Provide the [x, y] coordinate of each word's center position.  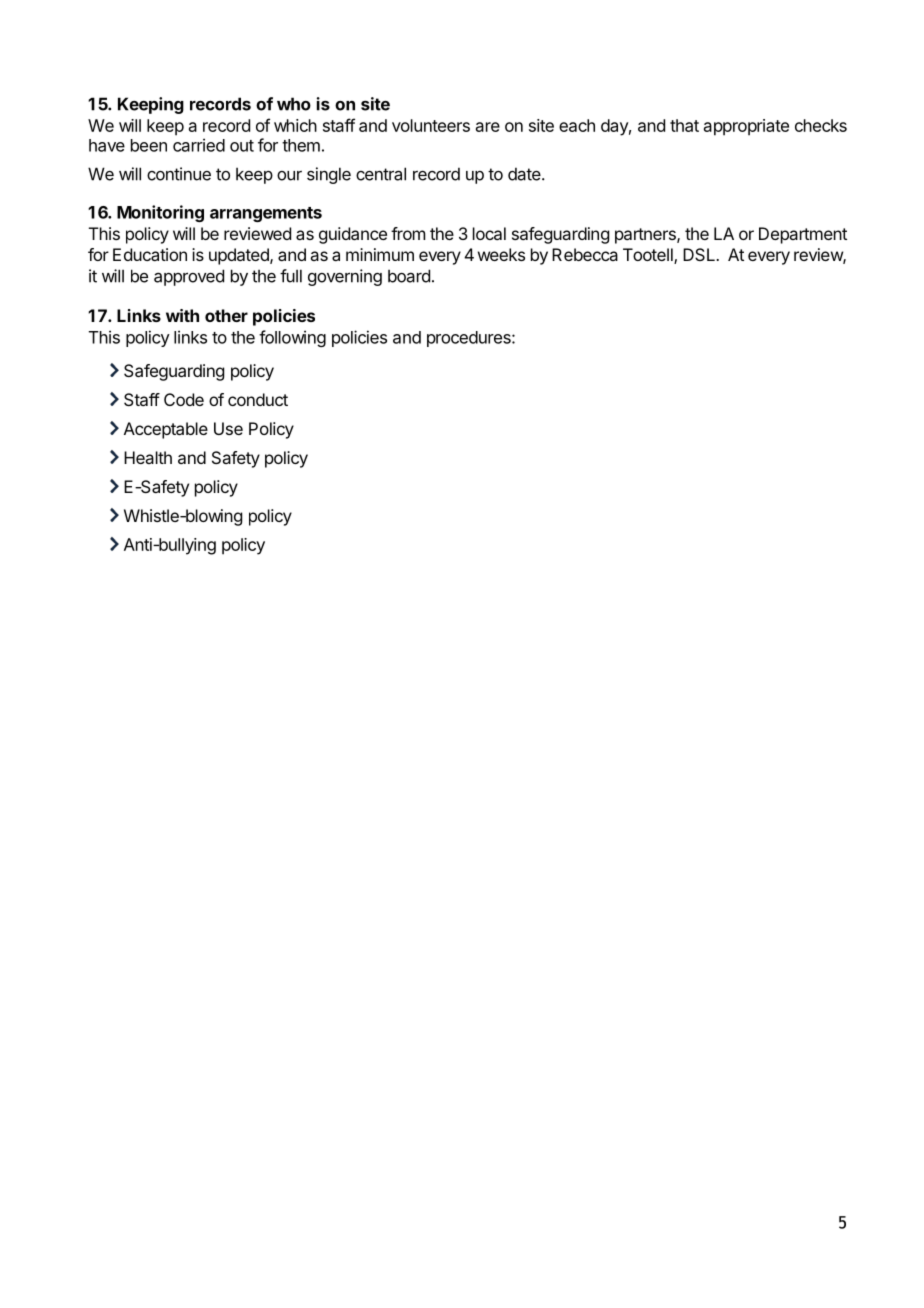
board [409, 276]
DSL [700, 254]
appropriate [746, 127]
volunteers [431, 125]
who [294, 104]
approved [189, 277]
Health [148, 457]
